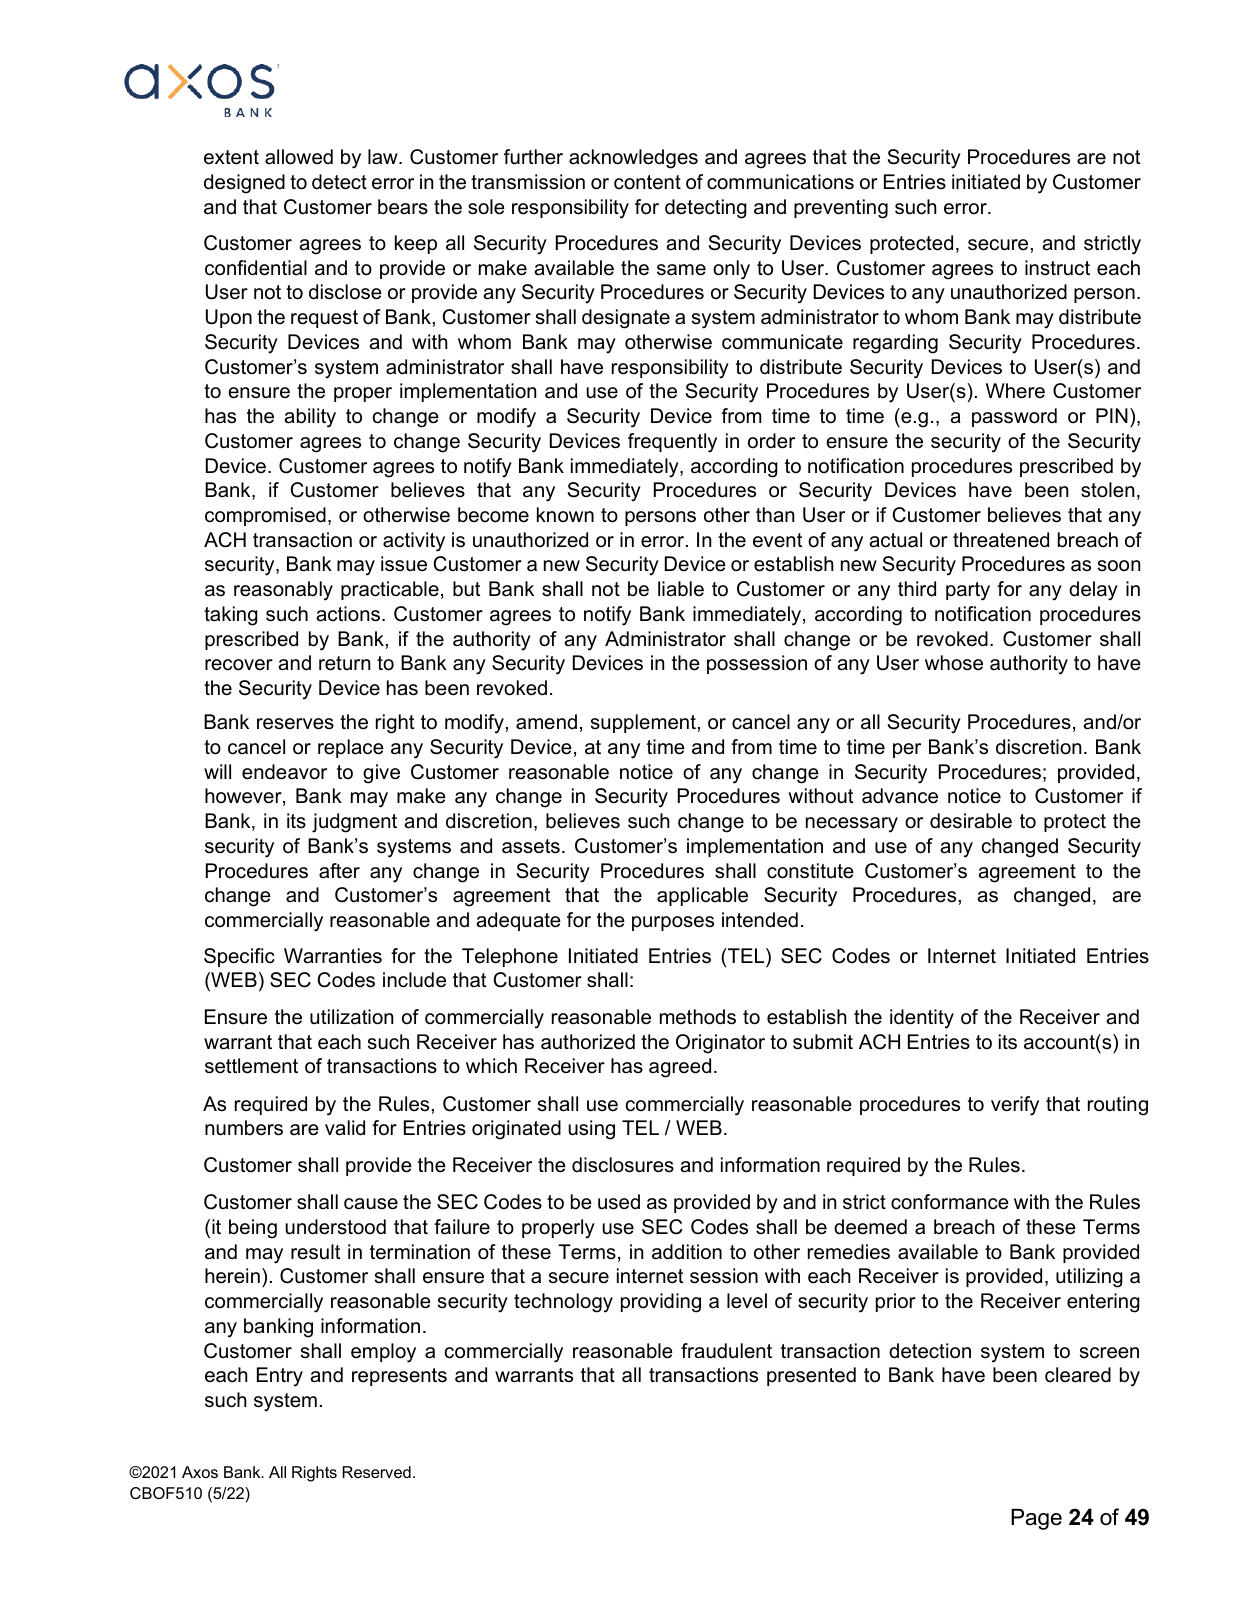  I want to click on instruct, so click(1057, 268).
